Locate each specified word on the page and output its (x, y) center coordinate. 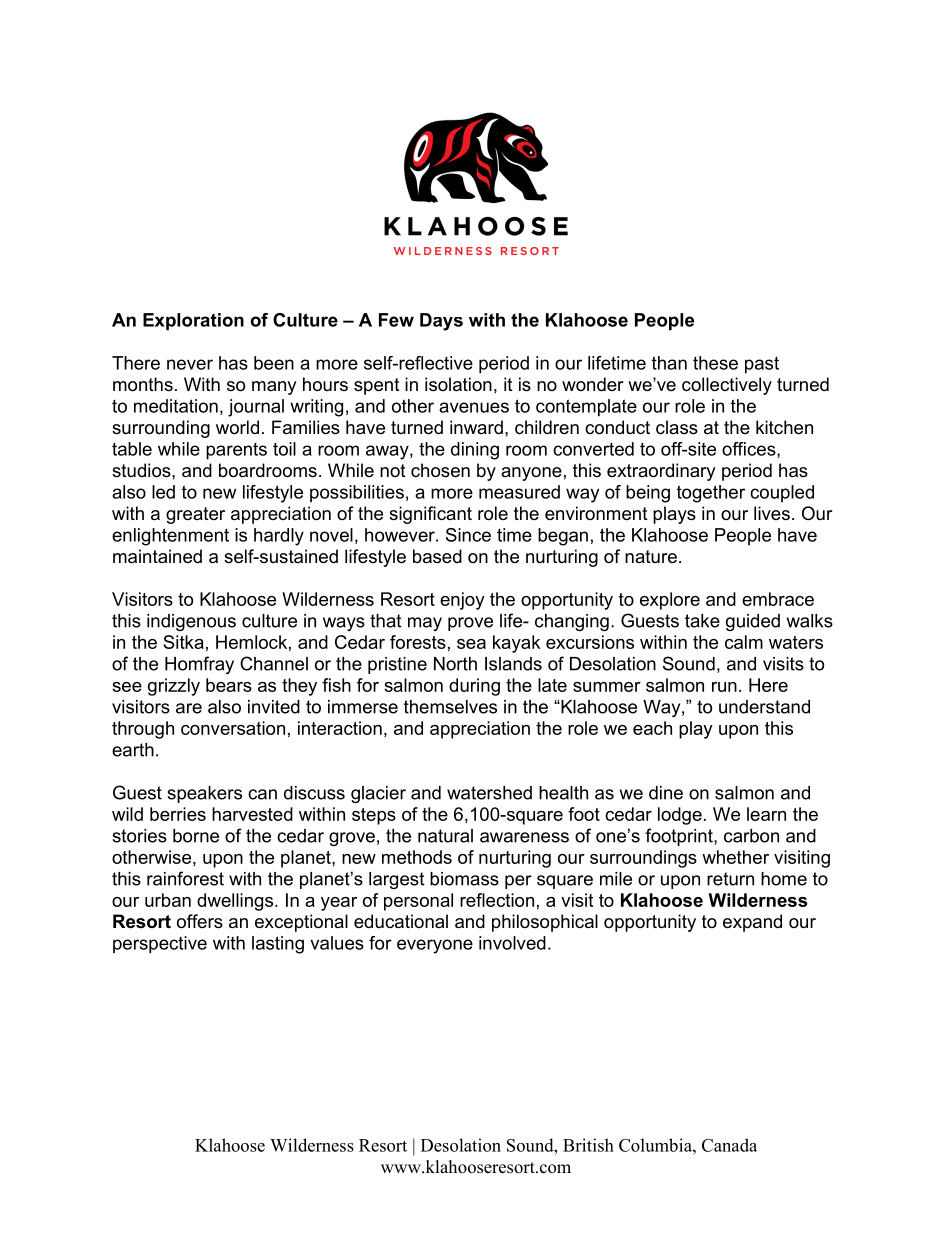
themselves (450, 707)
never (190, 364)
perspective (160, 945)
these (715, 363)
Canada (729, 1145)
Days (441, 322)
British (588, 1145)
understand (764, 707)
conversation (233, 728)
